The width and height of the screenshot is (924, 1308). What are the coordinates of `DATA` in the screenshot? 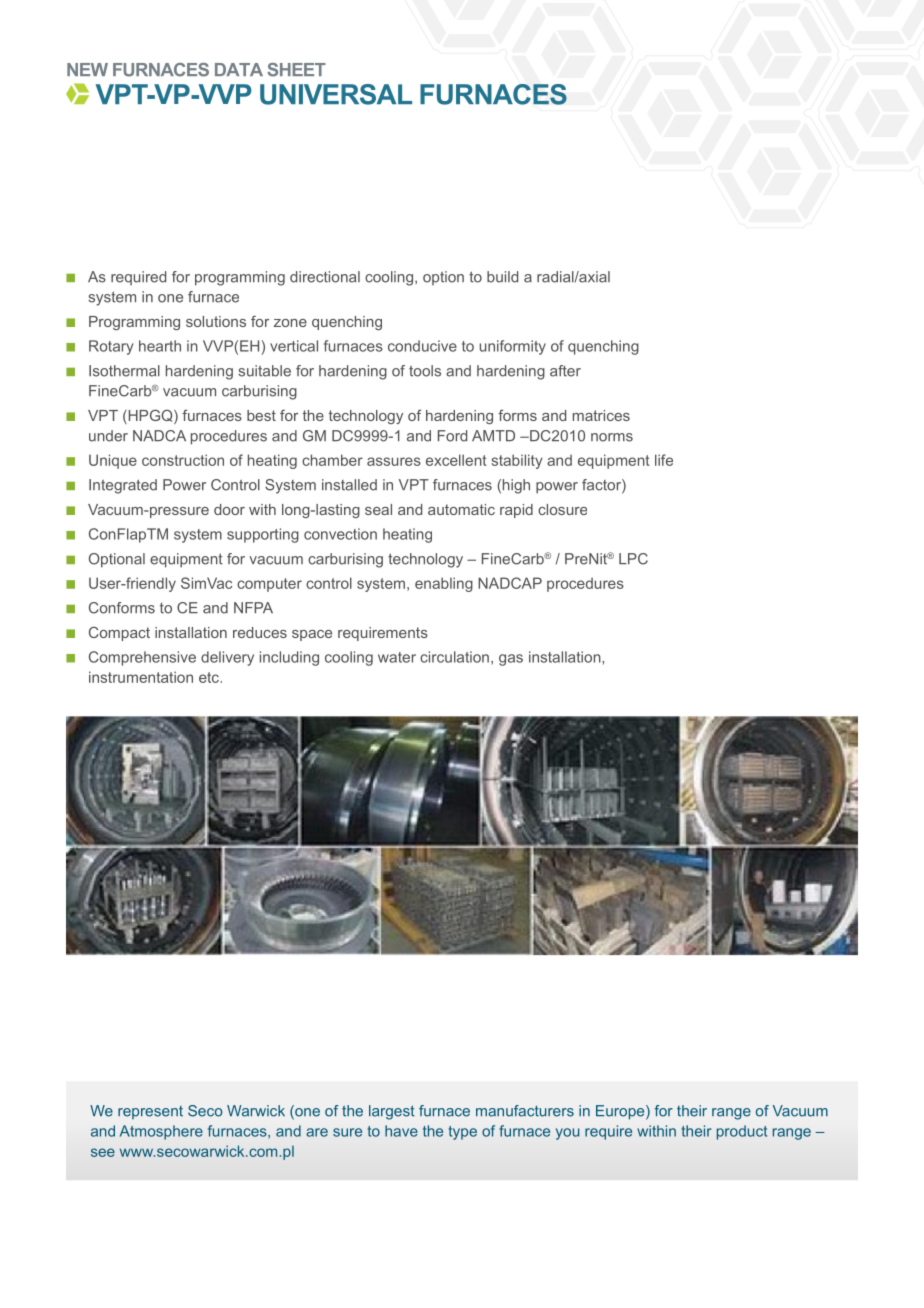 It's located at (239, 69).
